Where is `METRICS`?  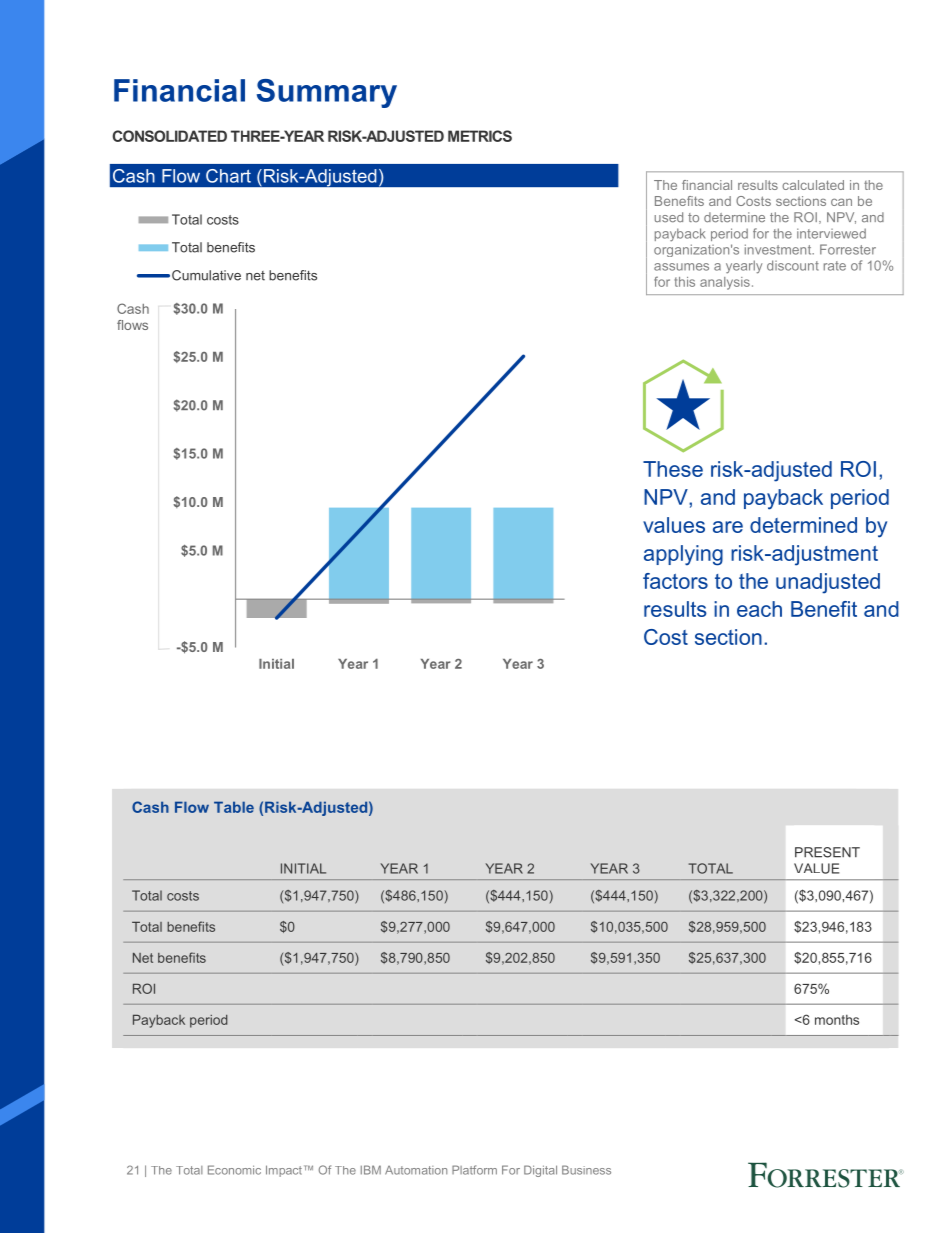 METRICS is located at coordinates (480, 136).
